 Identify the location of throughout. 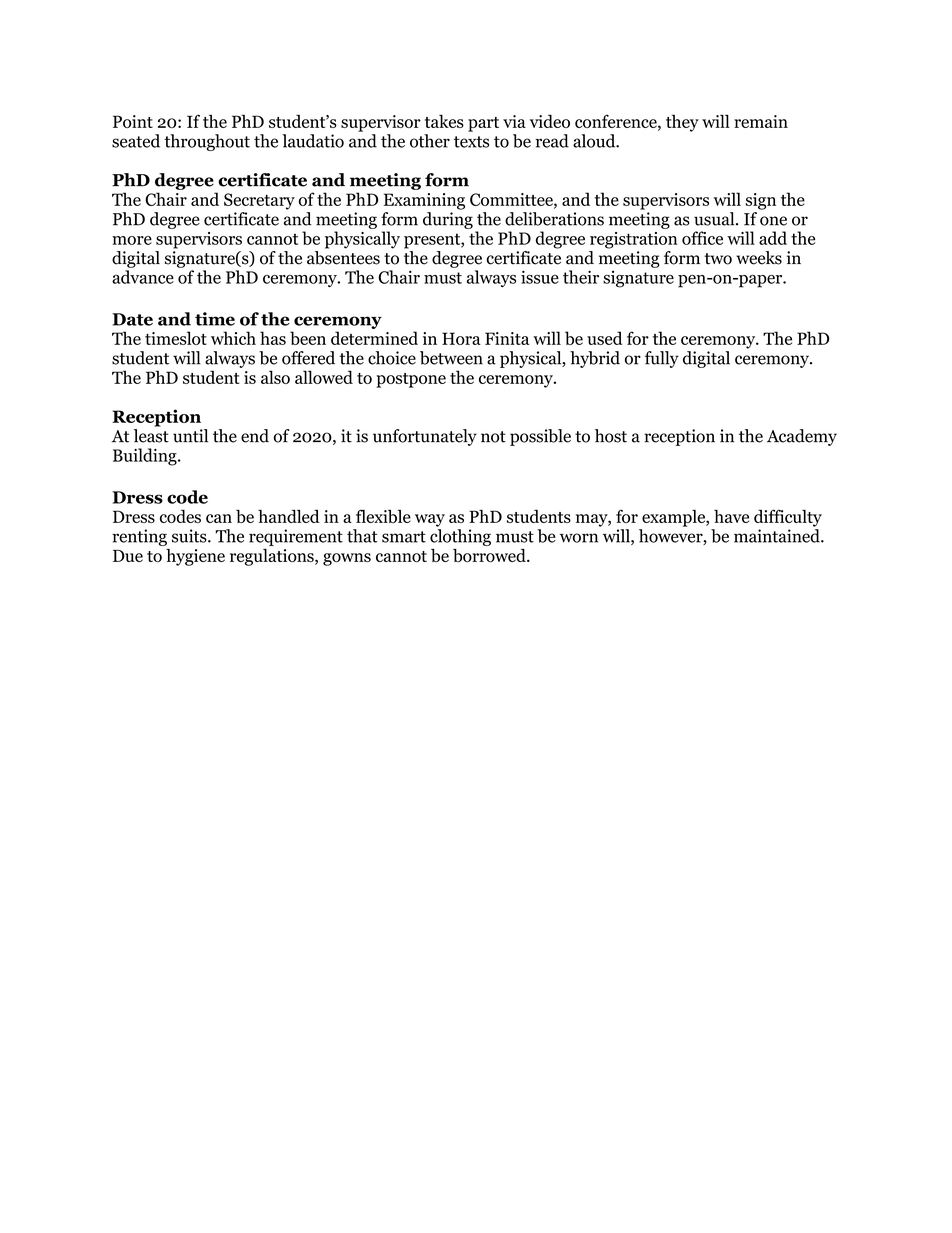
(207, 142).
